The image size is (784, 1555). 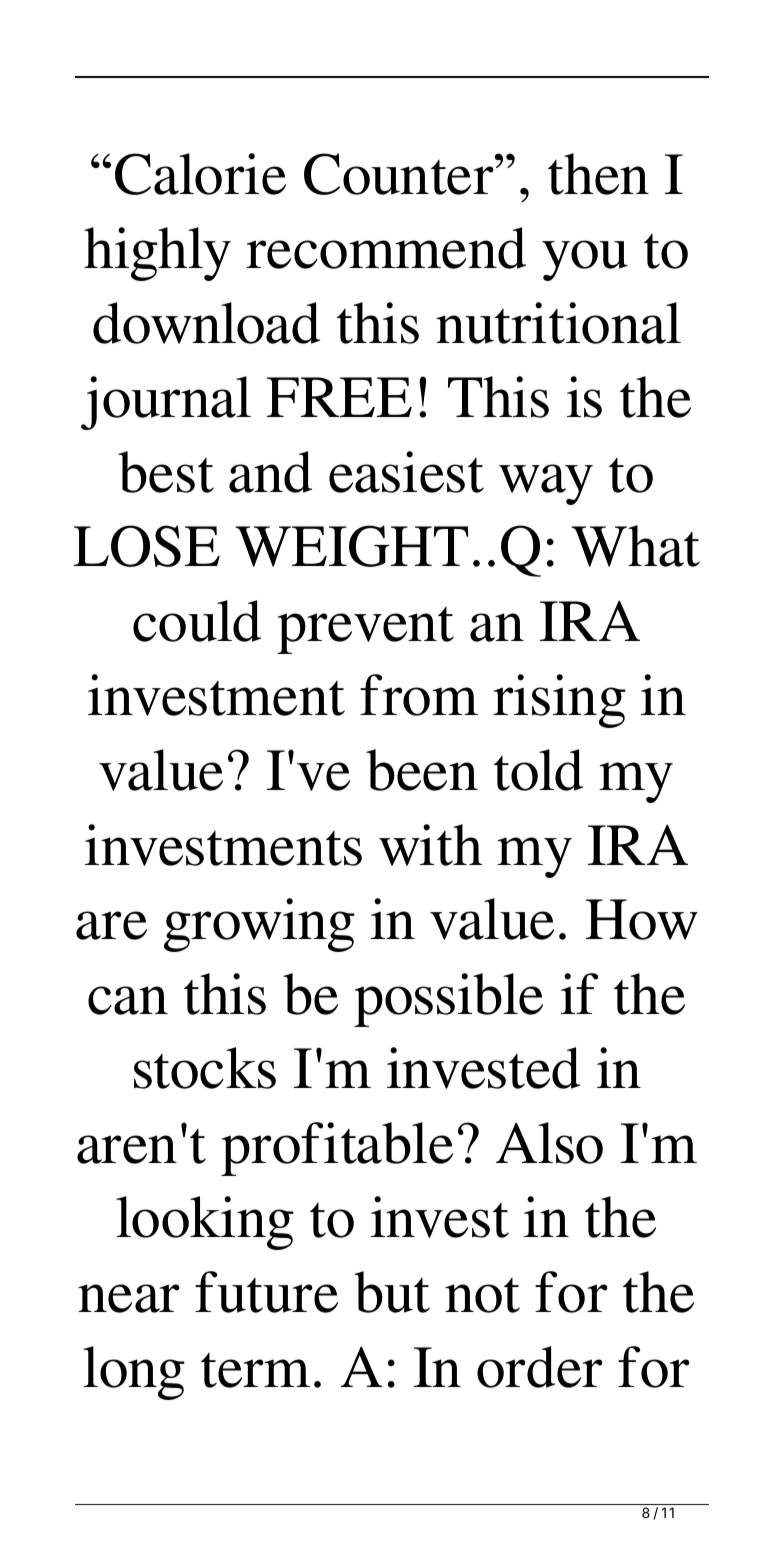 I want to click on easiest, so click(x=406, y=472).
